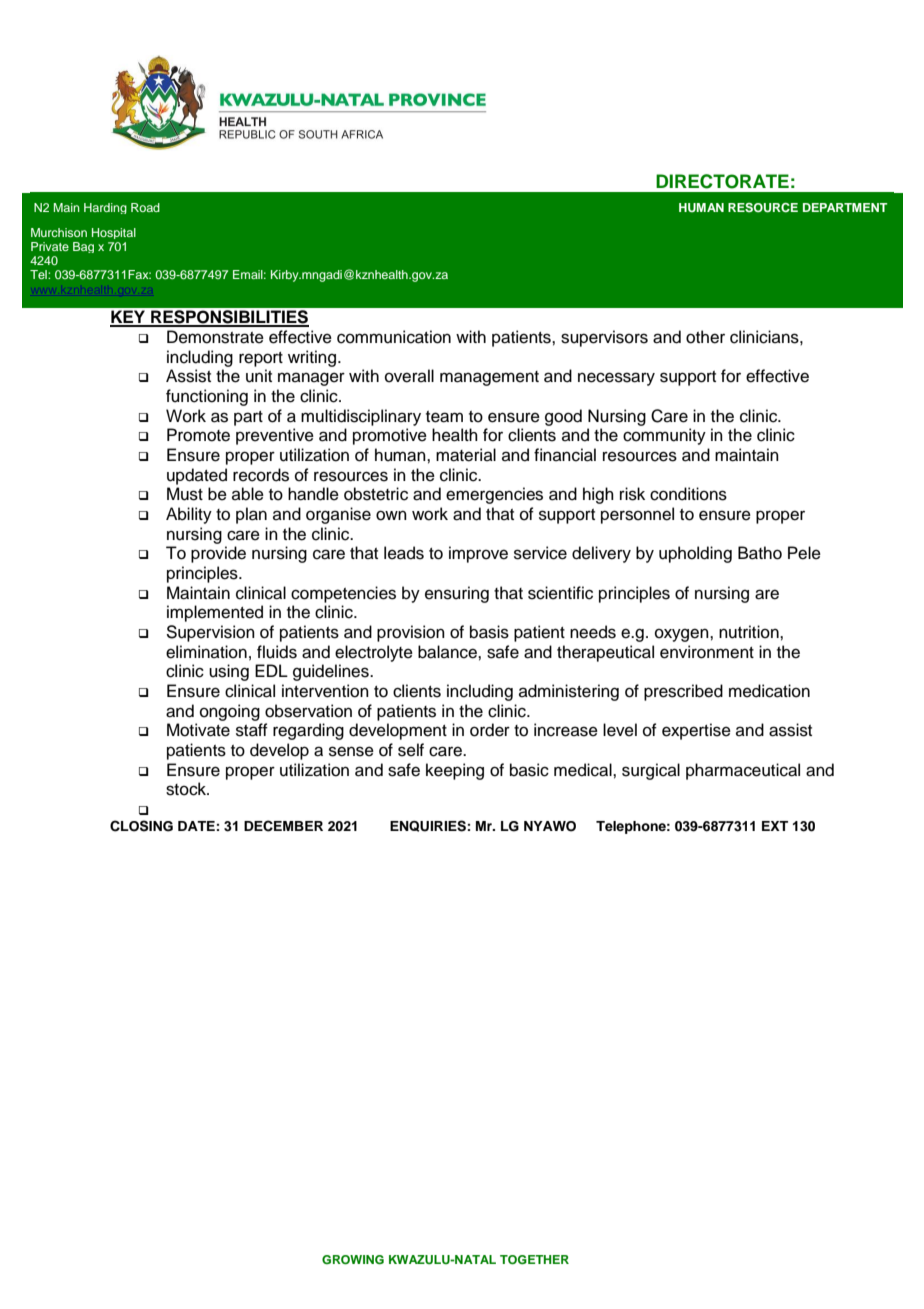 The image size is (924, 1309). Describe the element at coordinates (651, 771) in the image. I see `surgical` at that location.
